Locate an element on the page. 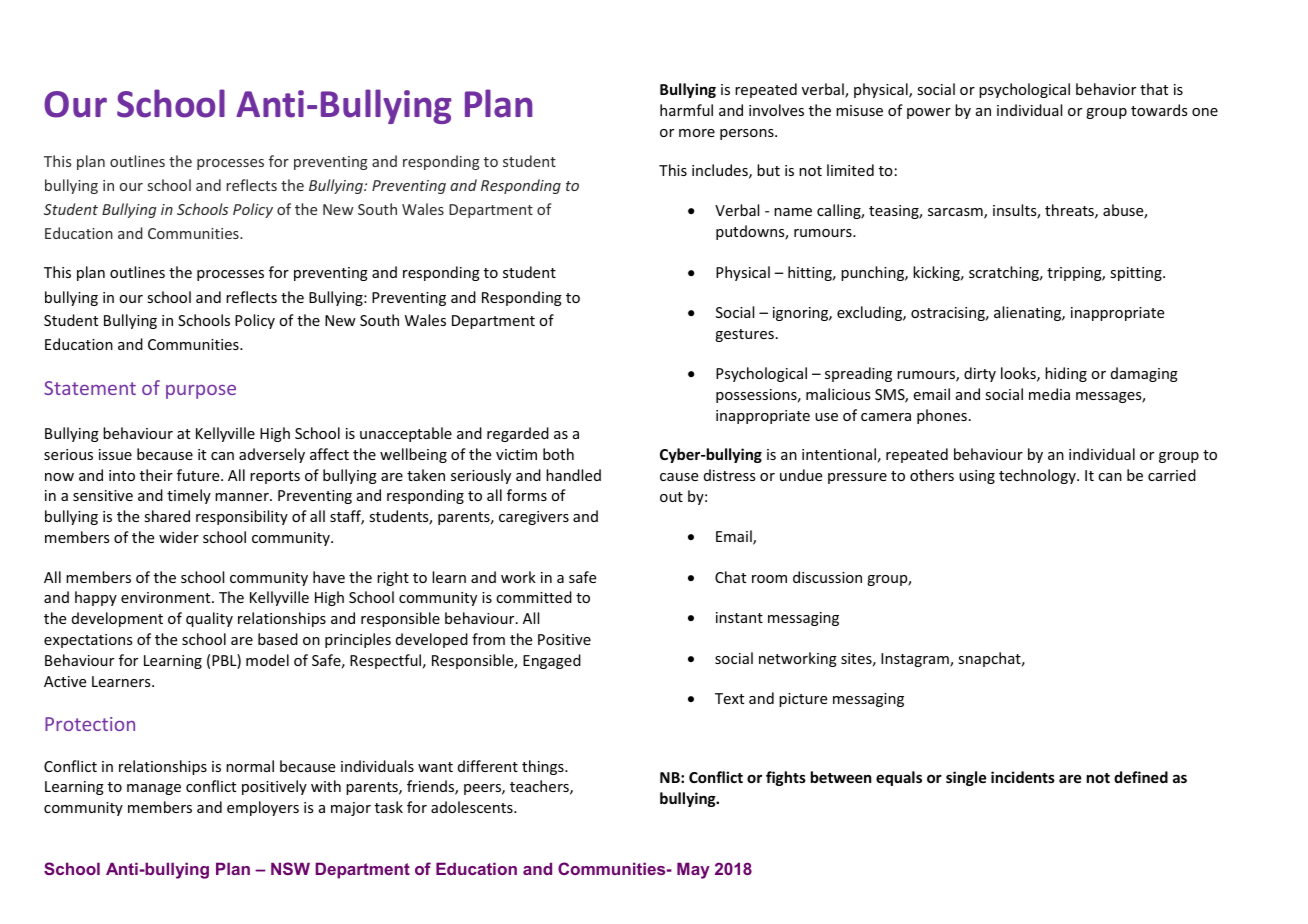 The height and width of the document is (924, 1308). behavior is located at coordinates (1106, 89).
